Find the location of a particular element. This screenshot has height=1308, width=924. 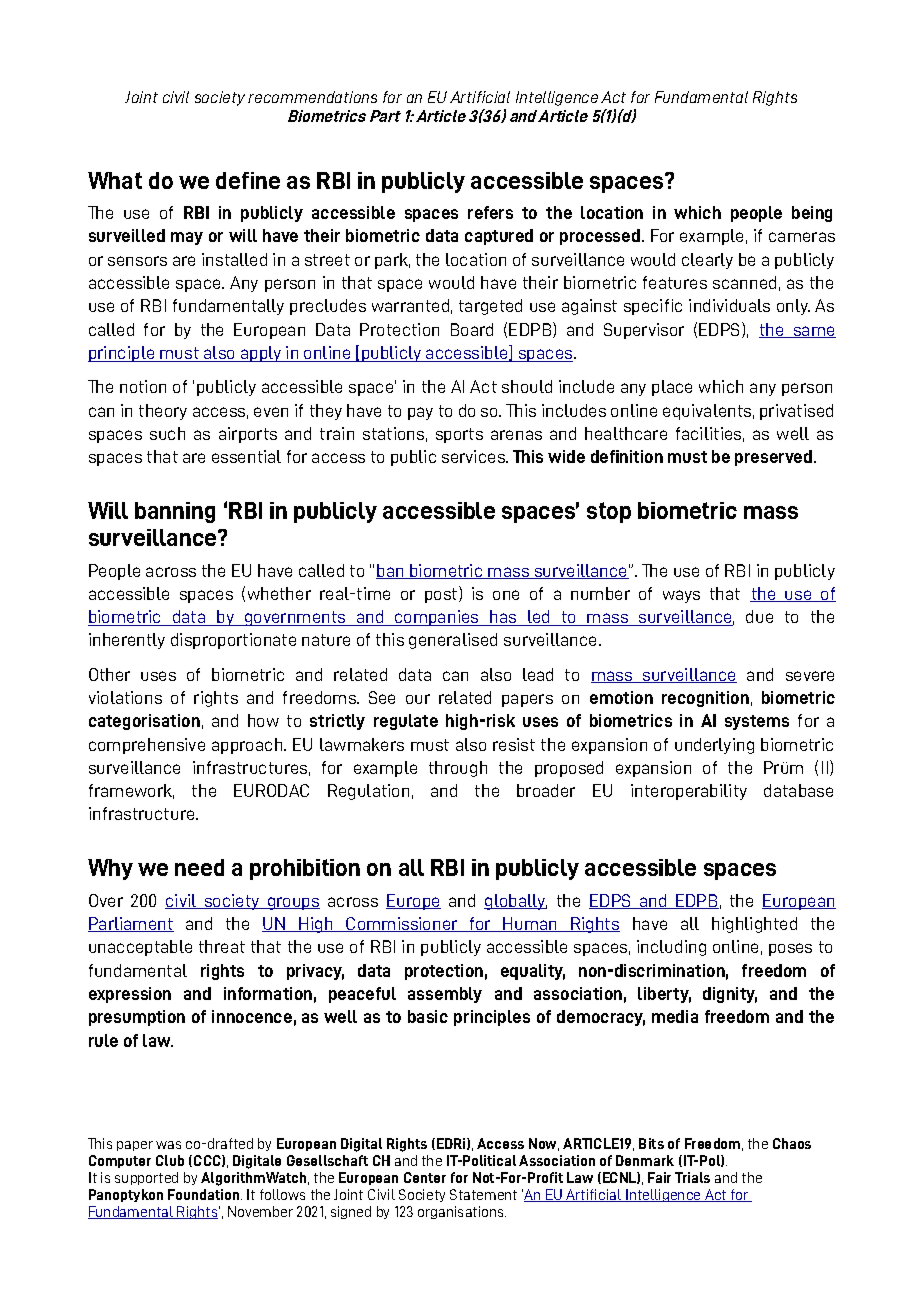

Statement is located at coordinates (483, 1194).
